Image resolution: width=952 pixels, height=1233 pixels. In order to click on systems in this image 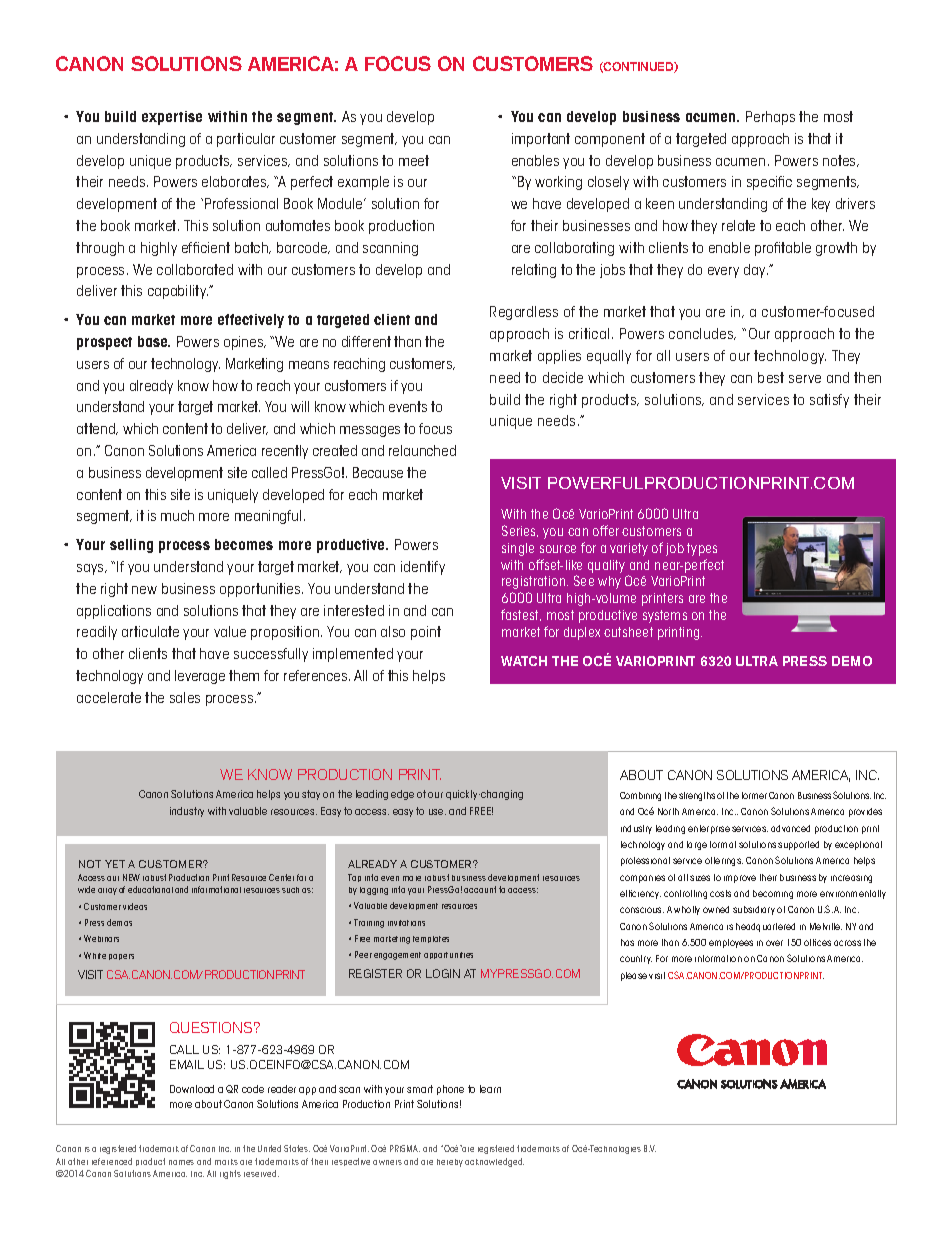, I will do `click(665, 616)`.
